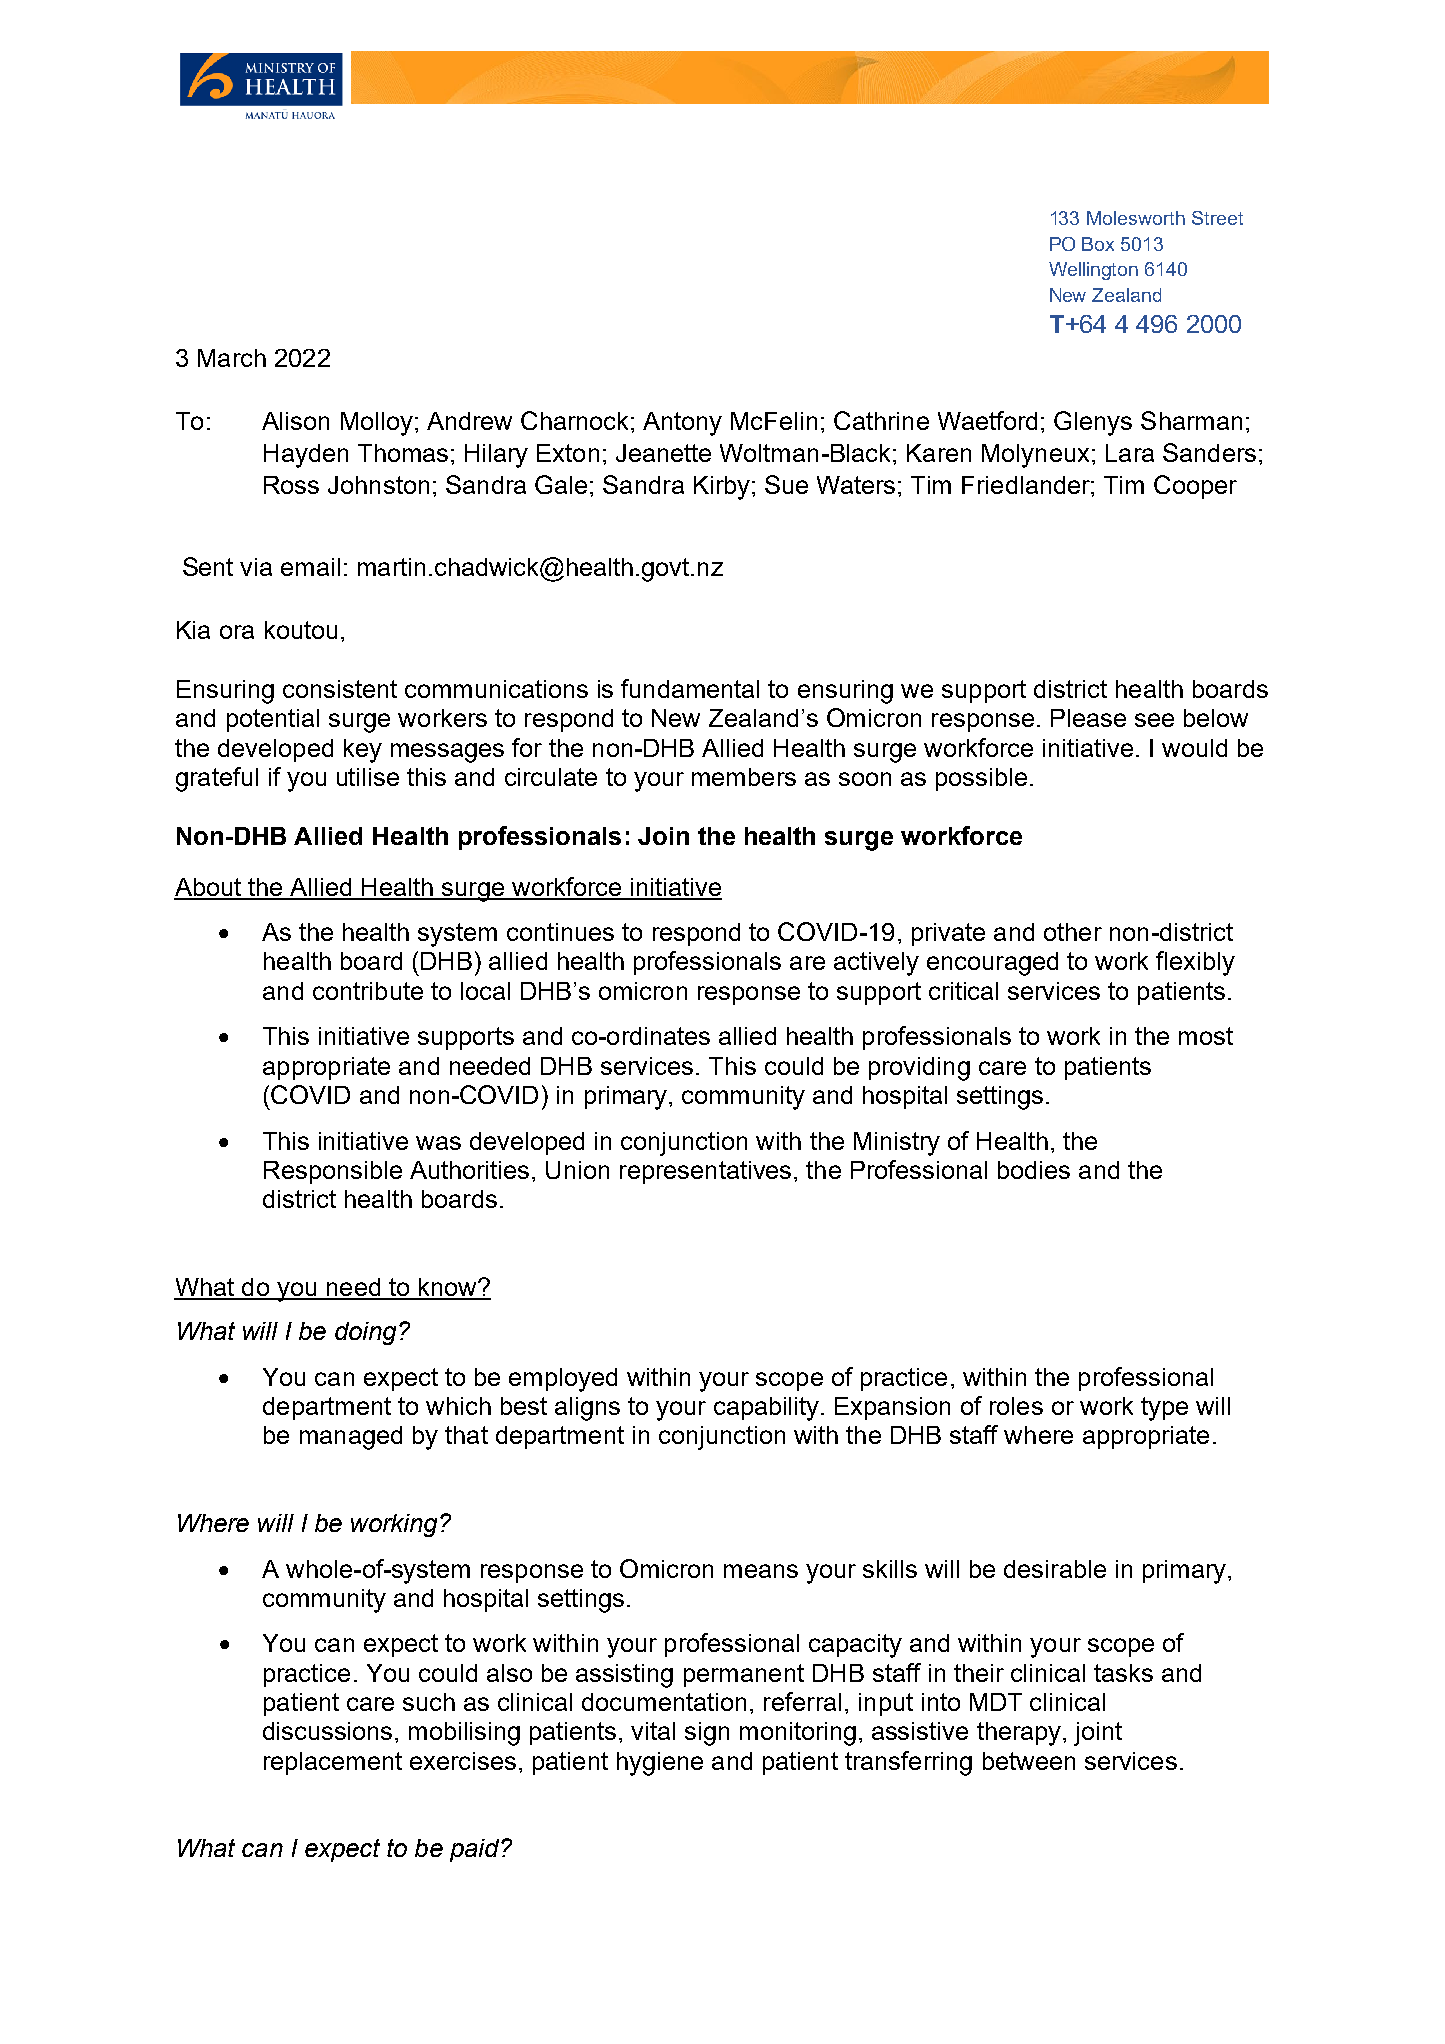 This document has height=2044, width=1445. I want to click on Antony, so click(682, 424).
